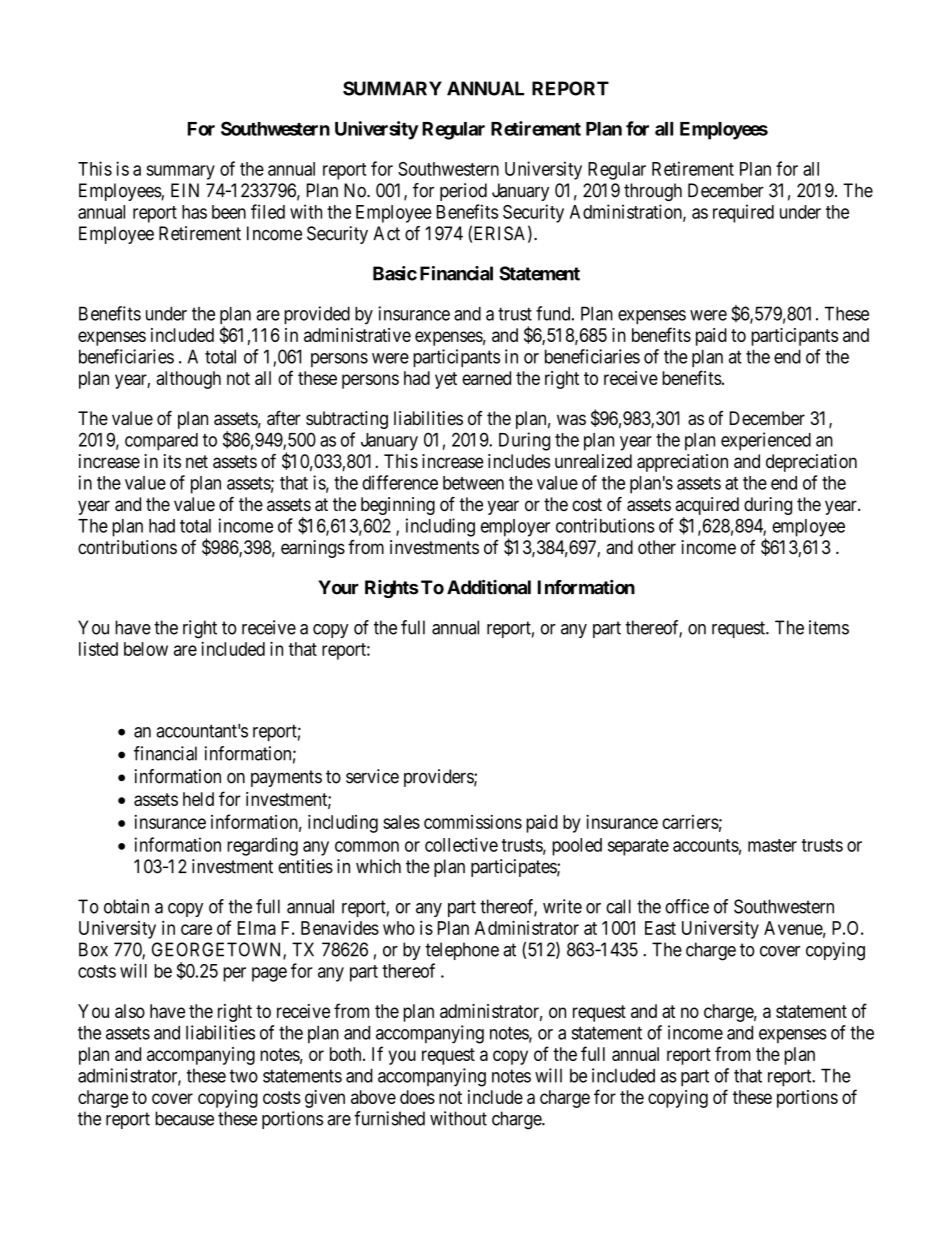  What do you see at coordinates (463, 192) in the screenshot?
I see `period` at bounding box center [463, 192].
